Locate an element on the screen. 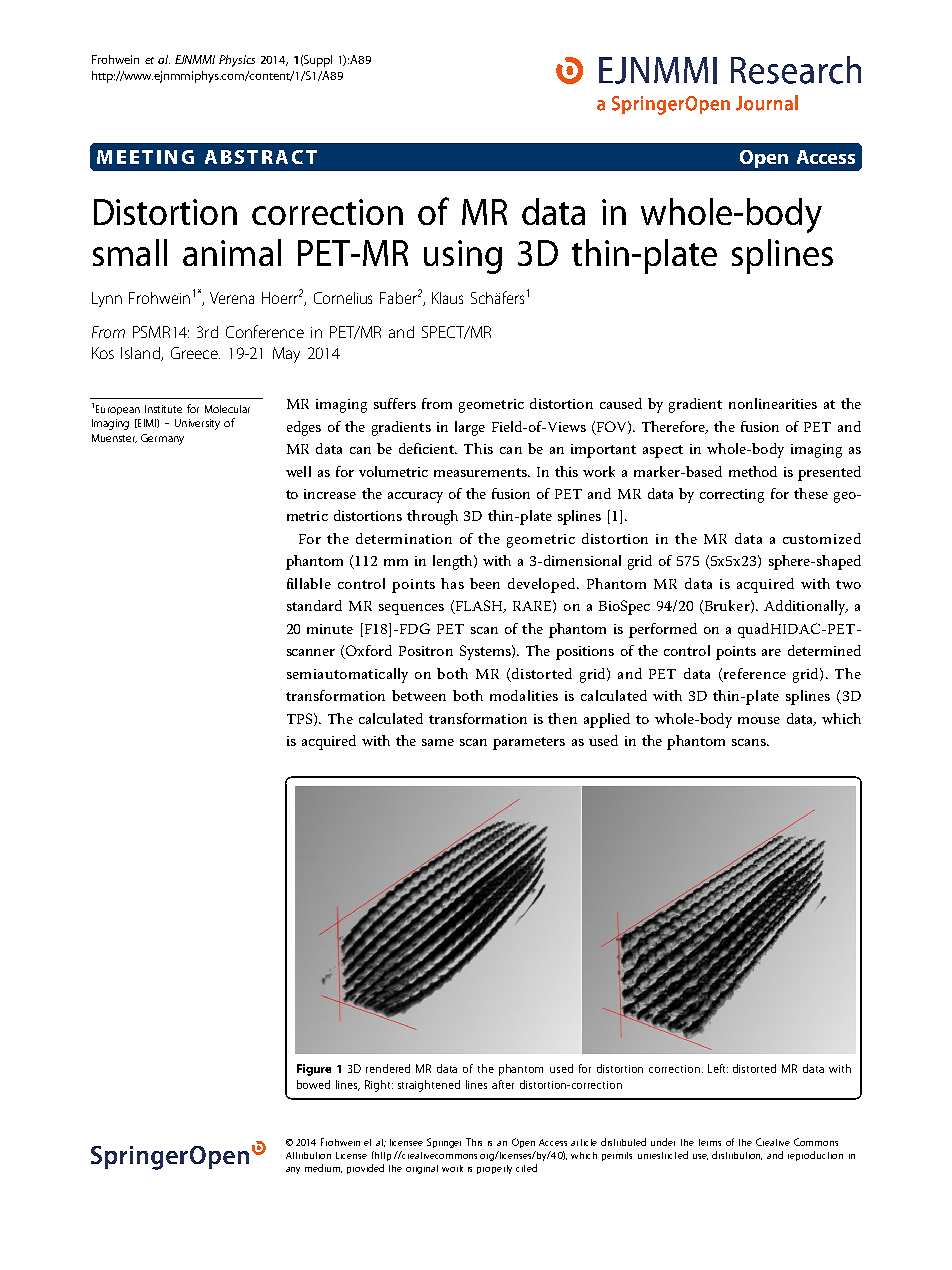 The image size is (952, 1270). using is located at coordinates (463, 257).
